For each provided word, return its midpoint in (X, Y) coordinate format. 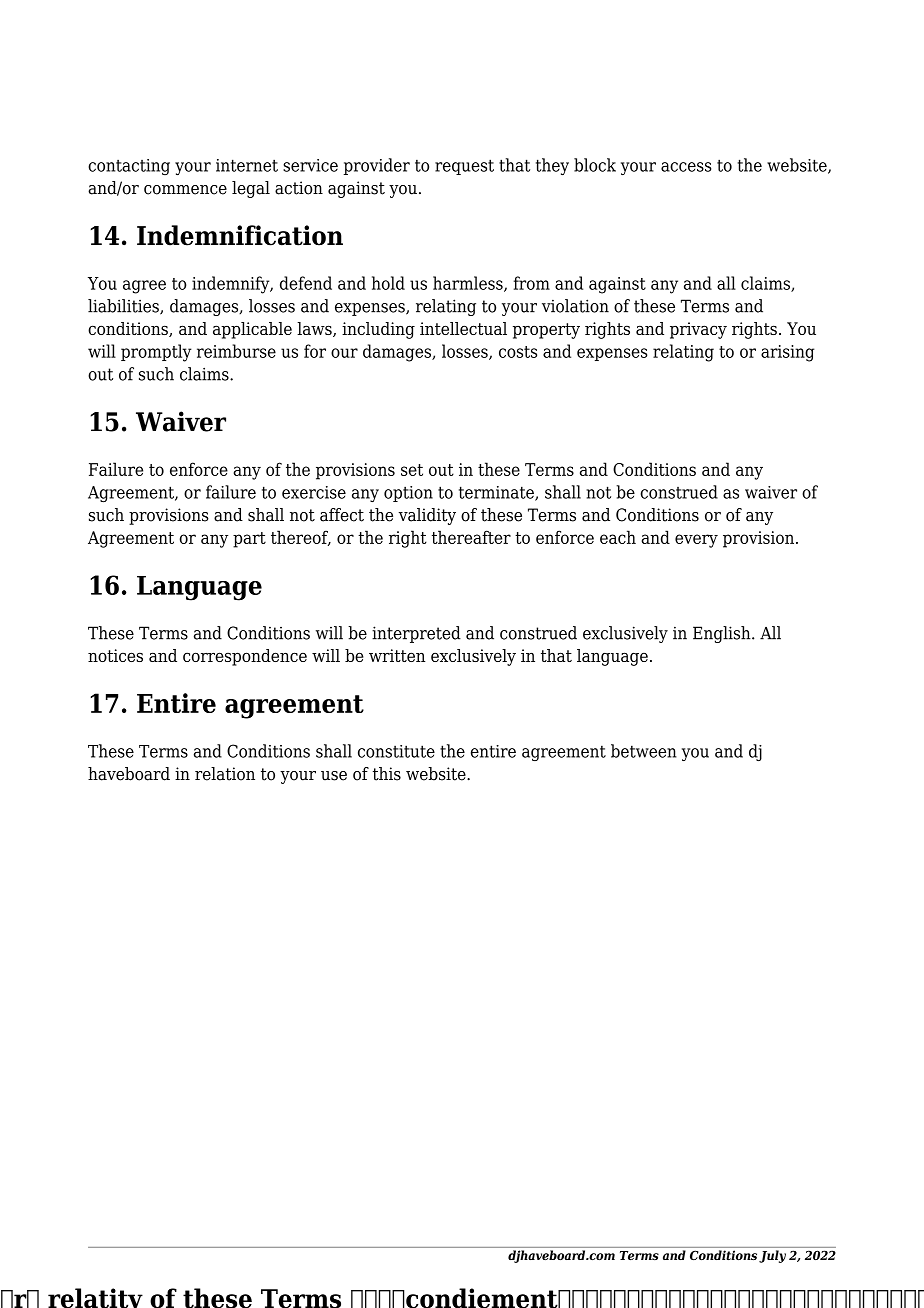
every (696, 541)
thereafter (471, 537)
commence (185, 190)
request (464, 167)
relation (225, 774)
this (387, 774)
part (249, 540)
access (686, 167)
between (644, 751)
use (334, 776)
